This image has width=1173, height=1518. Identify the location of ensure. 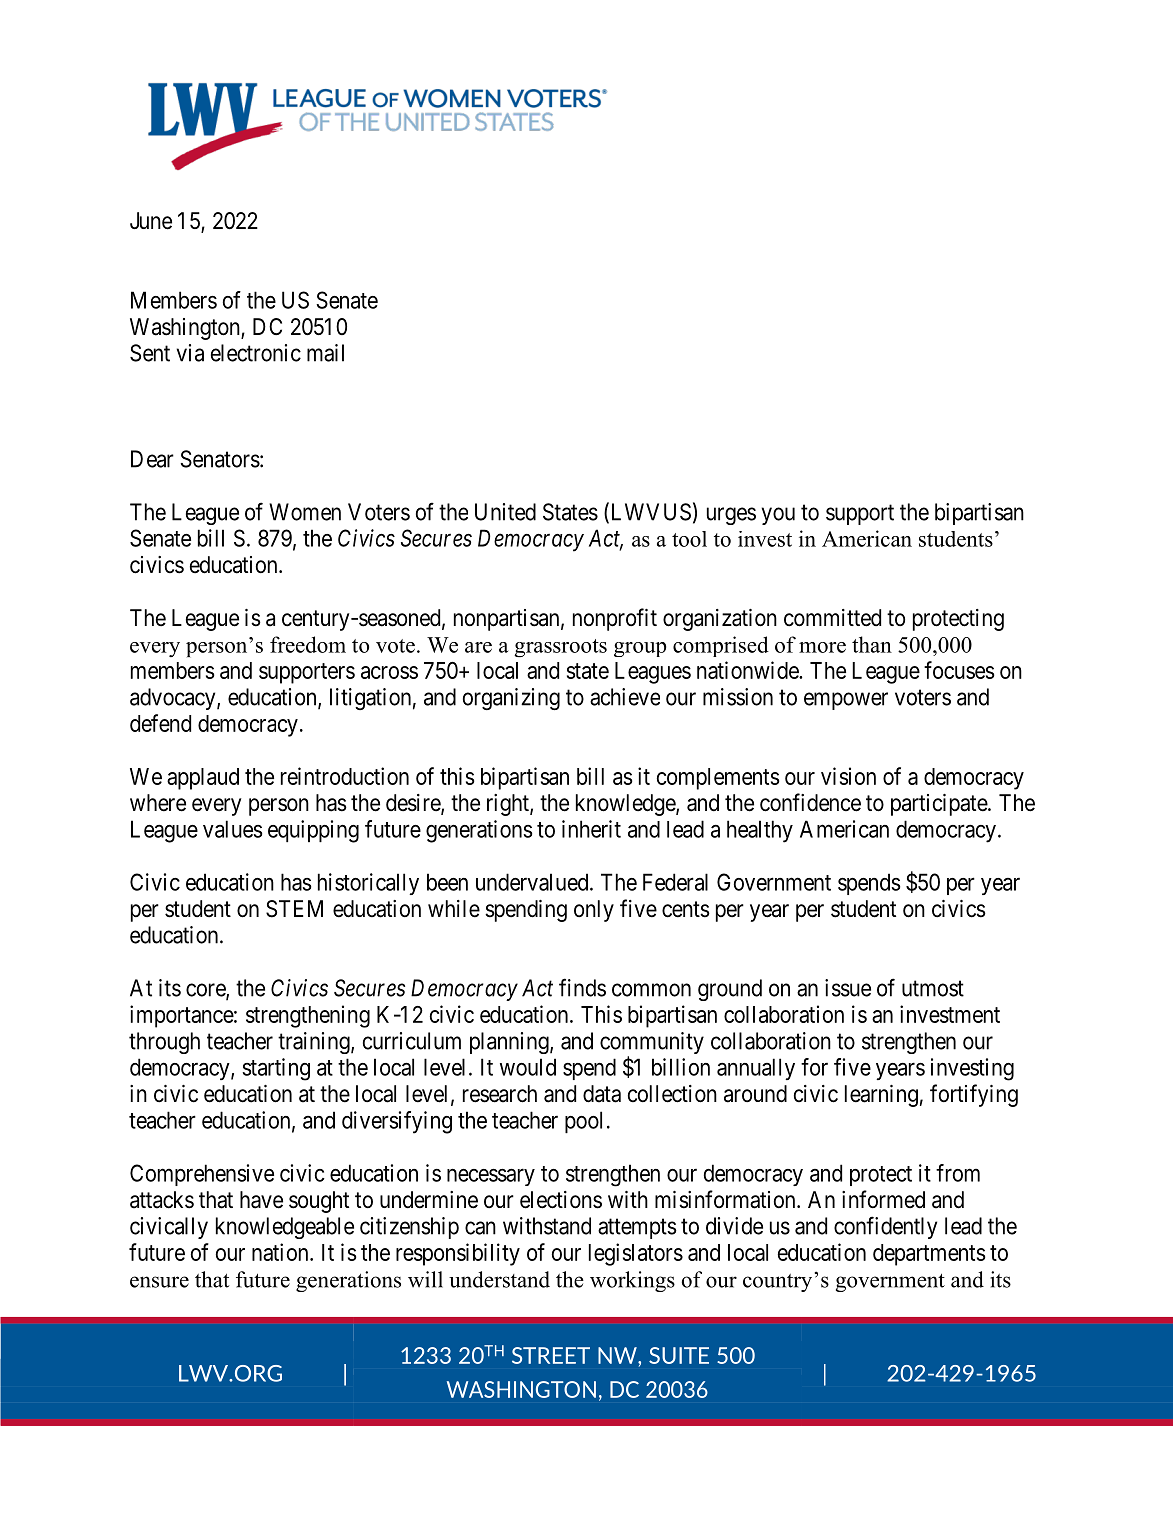
(159, 1282).
